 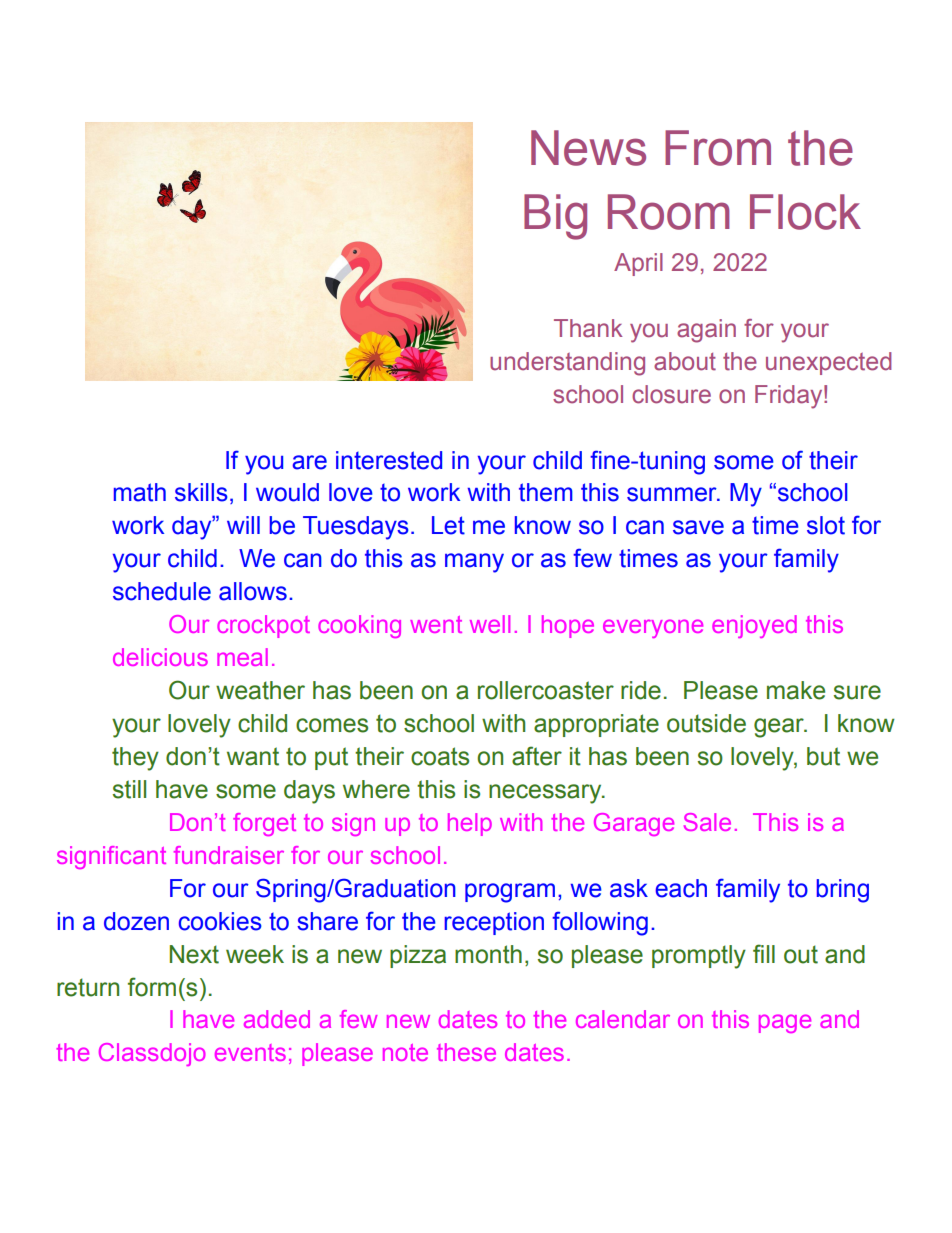 I want to click on skills, so click(x=201, y=492).
